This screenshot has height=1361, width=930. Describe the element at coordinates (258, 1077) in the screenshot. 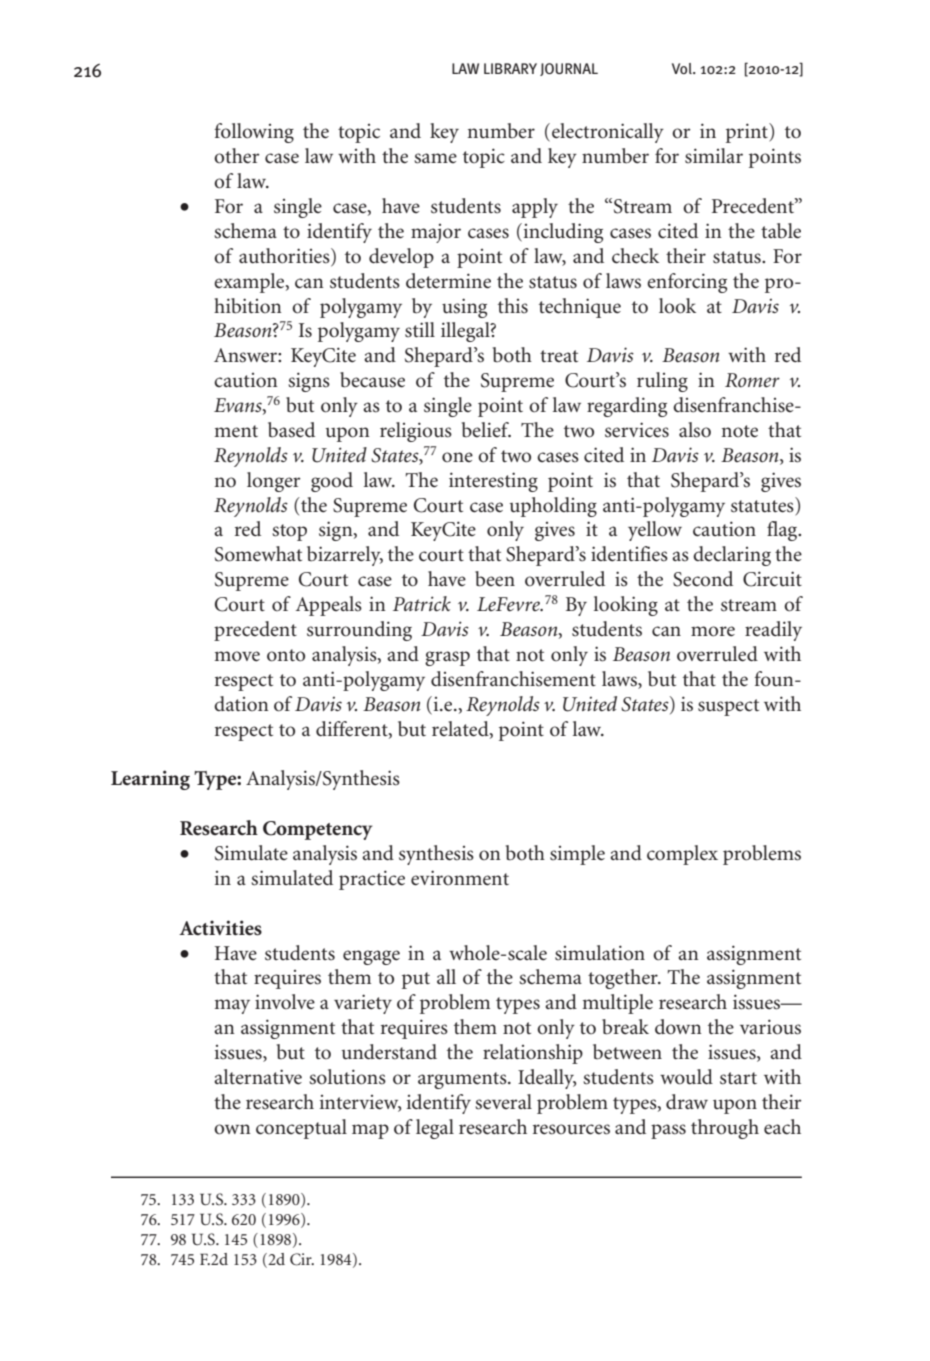

I see `alternative` at that location.
